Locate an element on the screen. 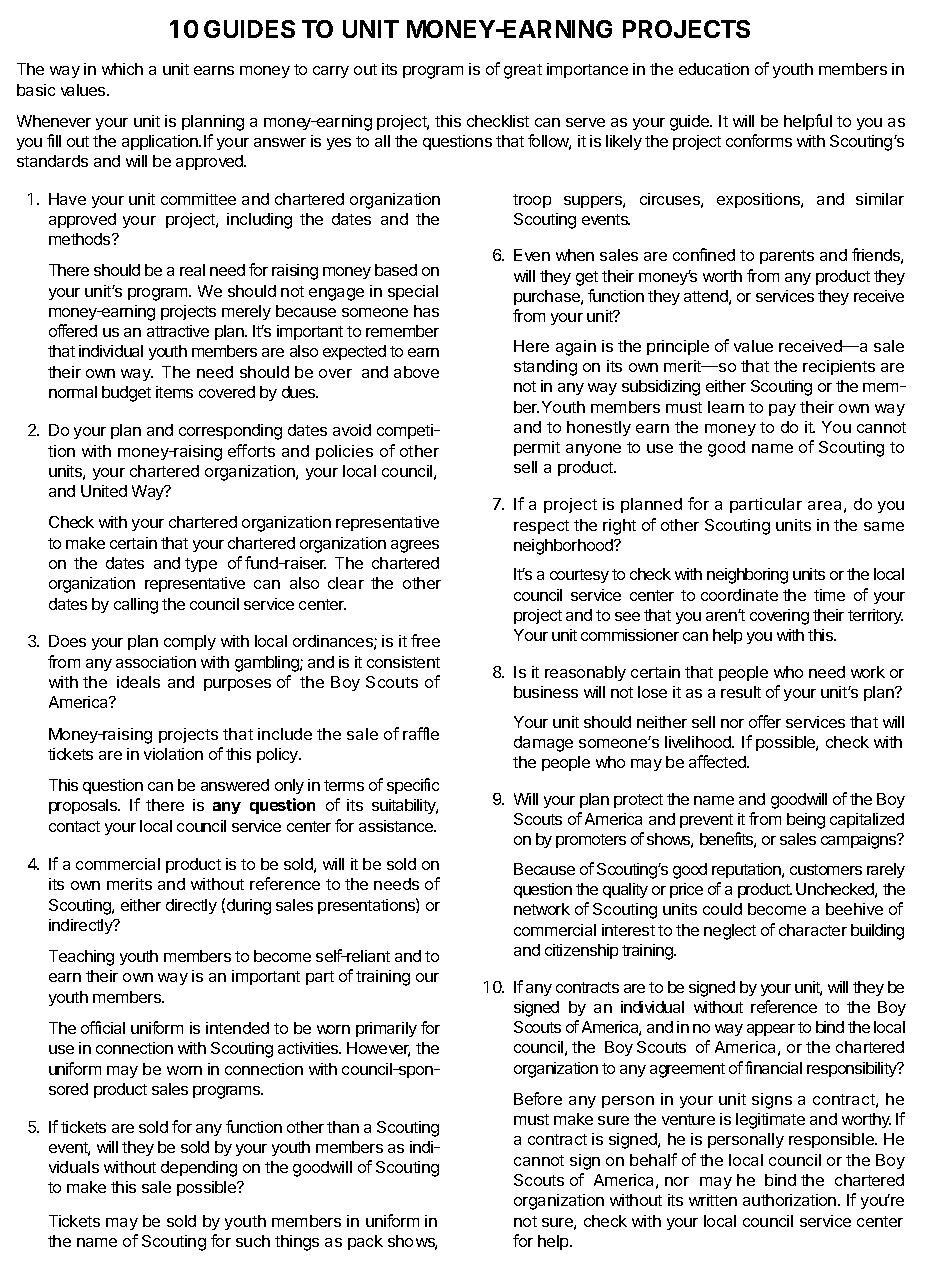 The image size is (940, 1288). budget is located at coordinates (126, 394).
